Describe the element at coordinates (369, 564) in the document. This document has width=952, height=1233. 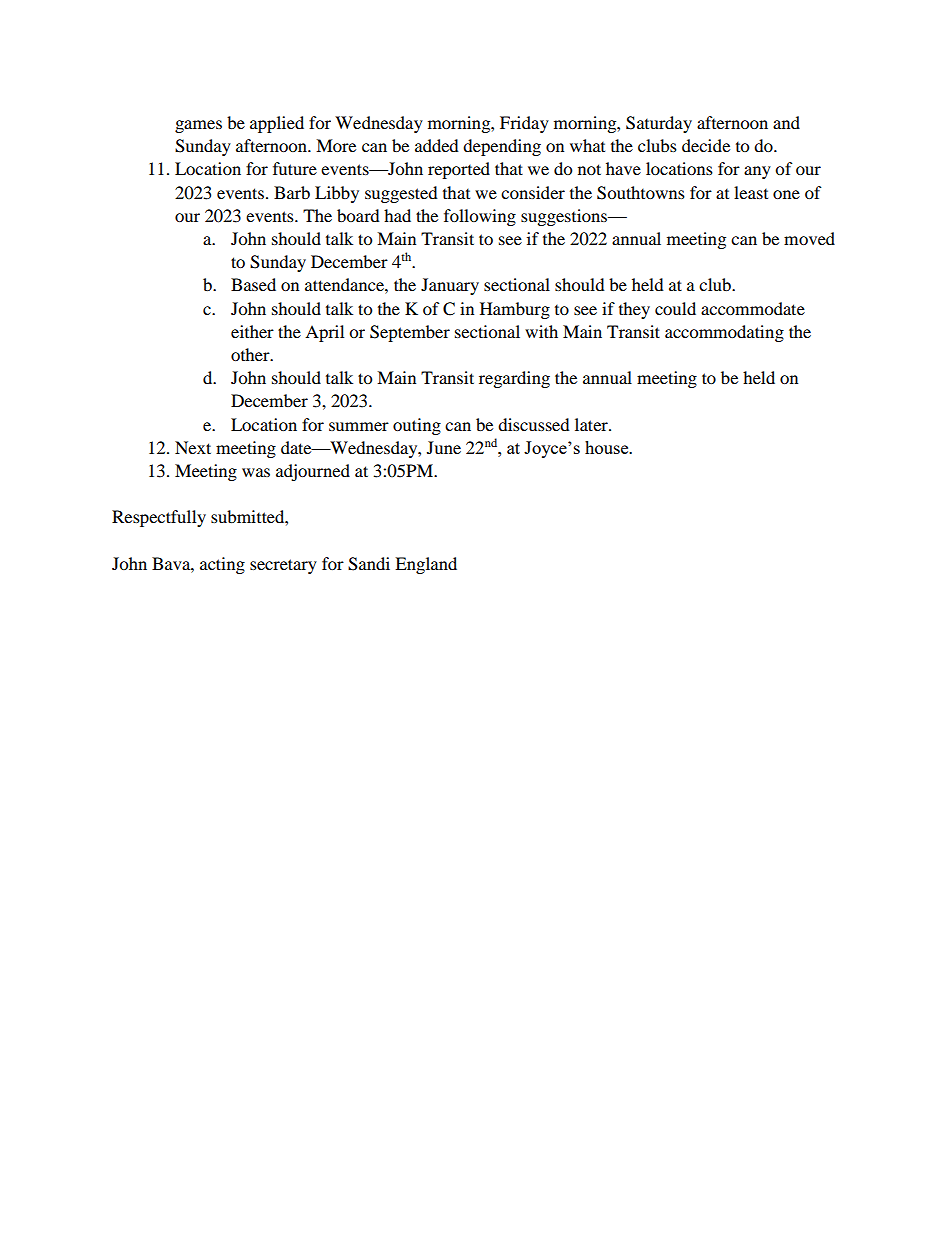
I see `Sandi` at that location.
